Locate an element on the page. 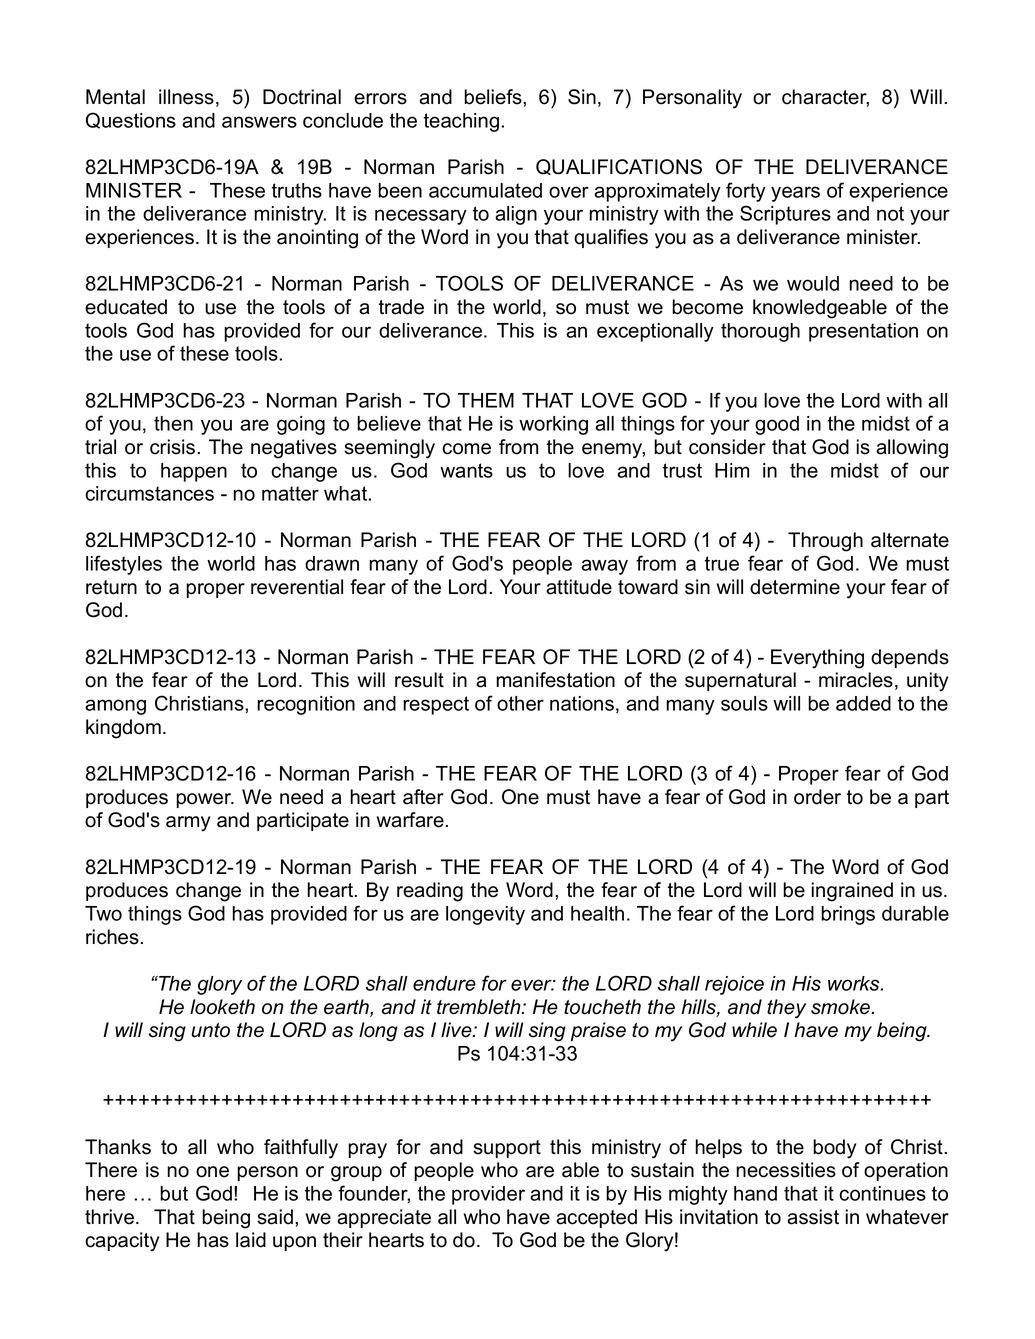  after is located at coordinates (423, 797).
